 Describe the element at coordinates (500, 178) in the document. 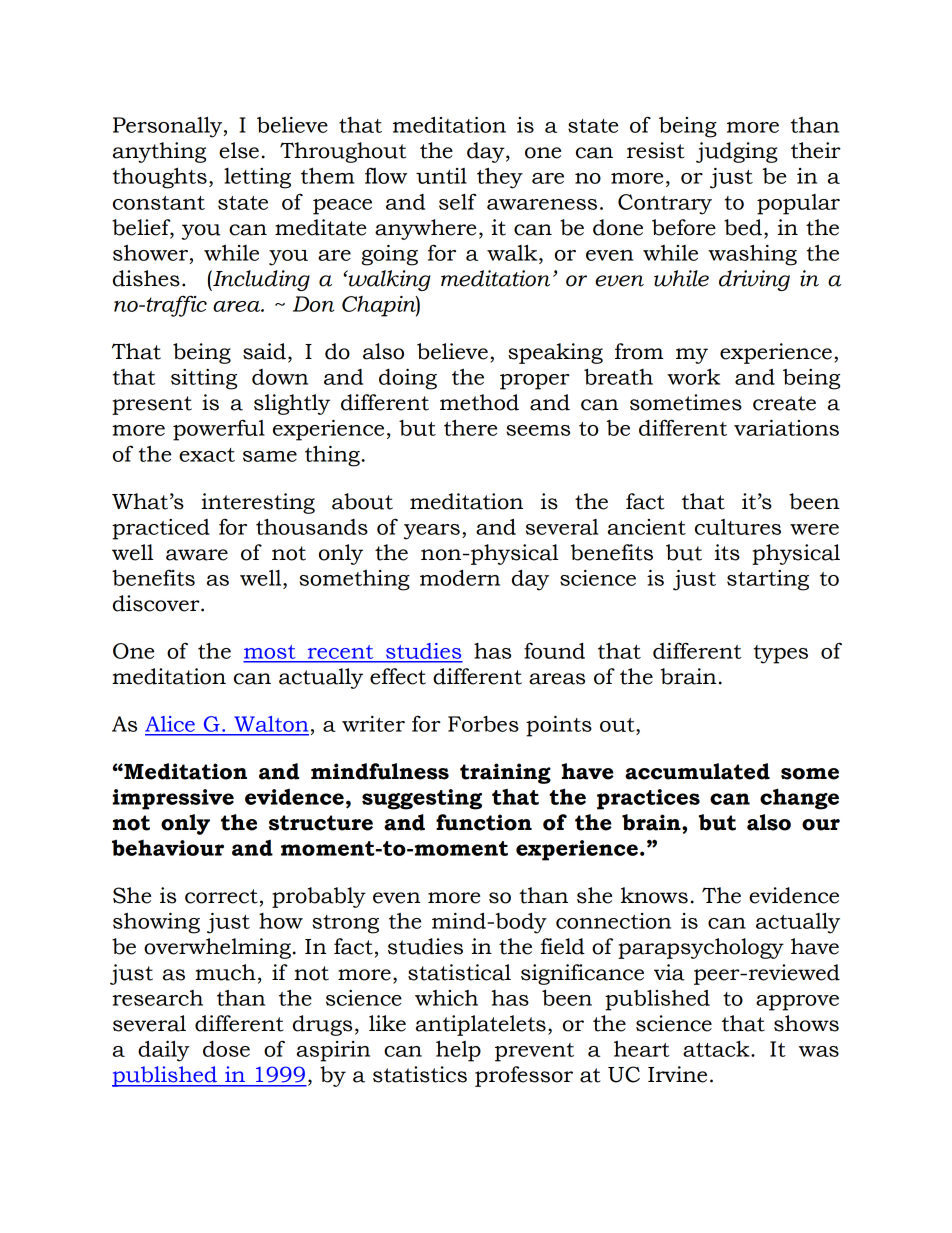

I see `they` at that location.
